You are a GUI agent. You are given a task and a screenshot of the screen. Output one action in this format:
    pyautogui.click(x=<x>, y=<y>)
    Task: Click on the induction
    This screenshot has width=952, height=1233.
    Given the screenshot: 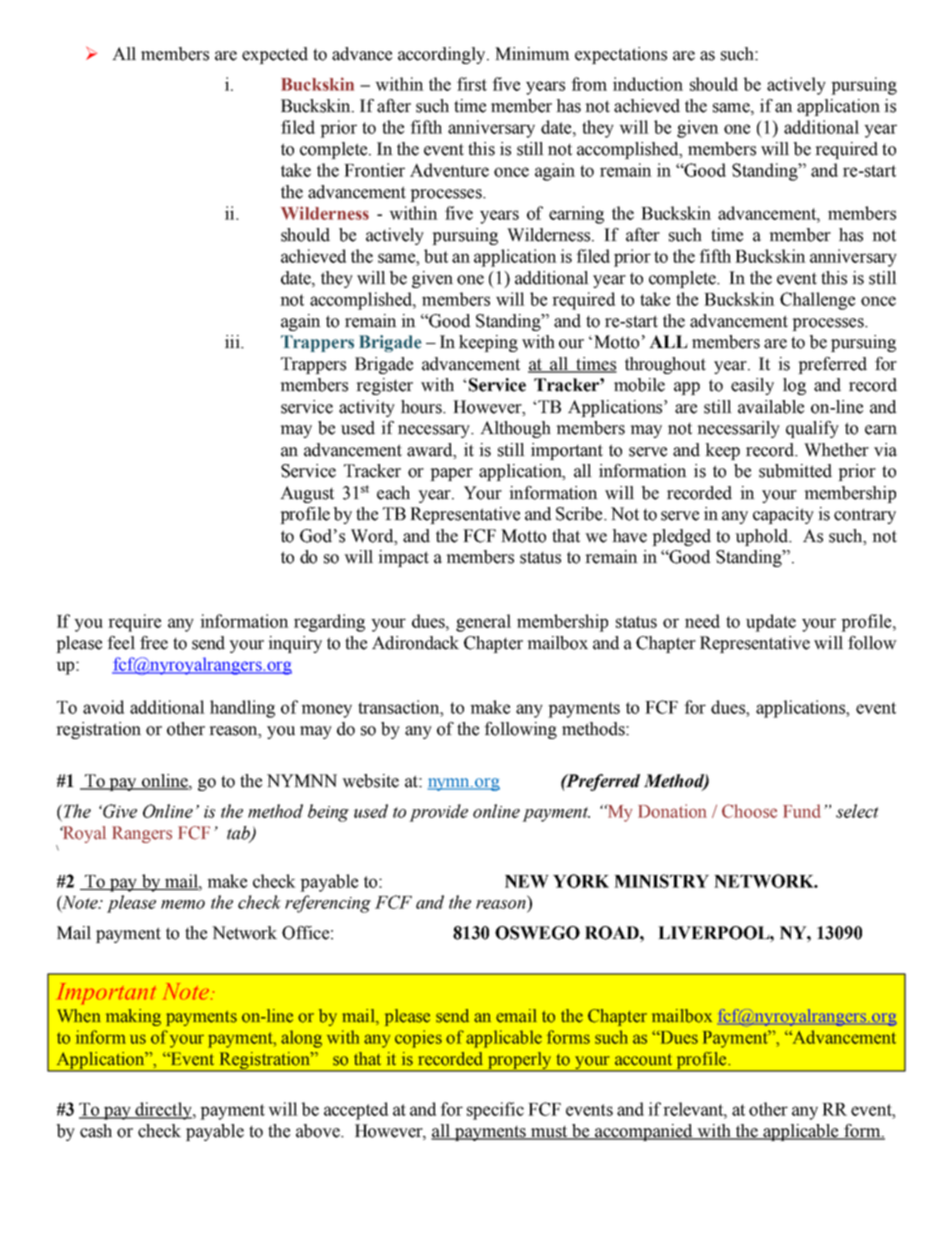 What is the action you would take?
    pyautogui.click(x=648, y=84)
